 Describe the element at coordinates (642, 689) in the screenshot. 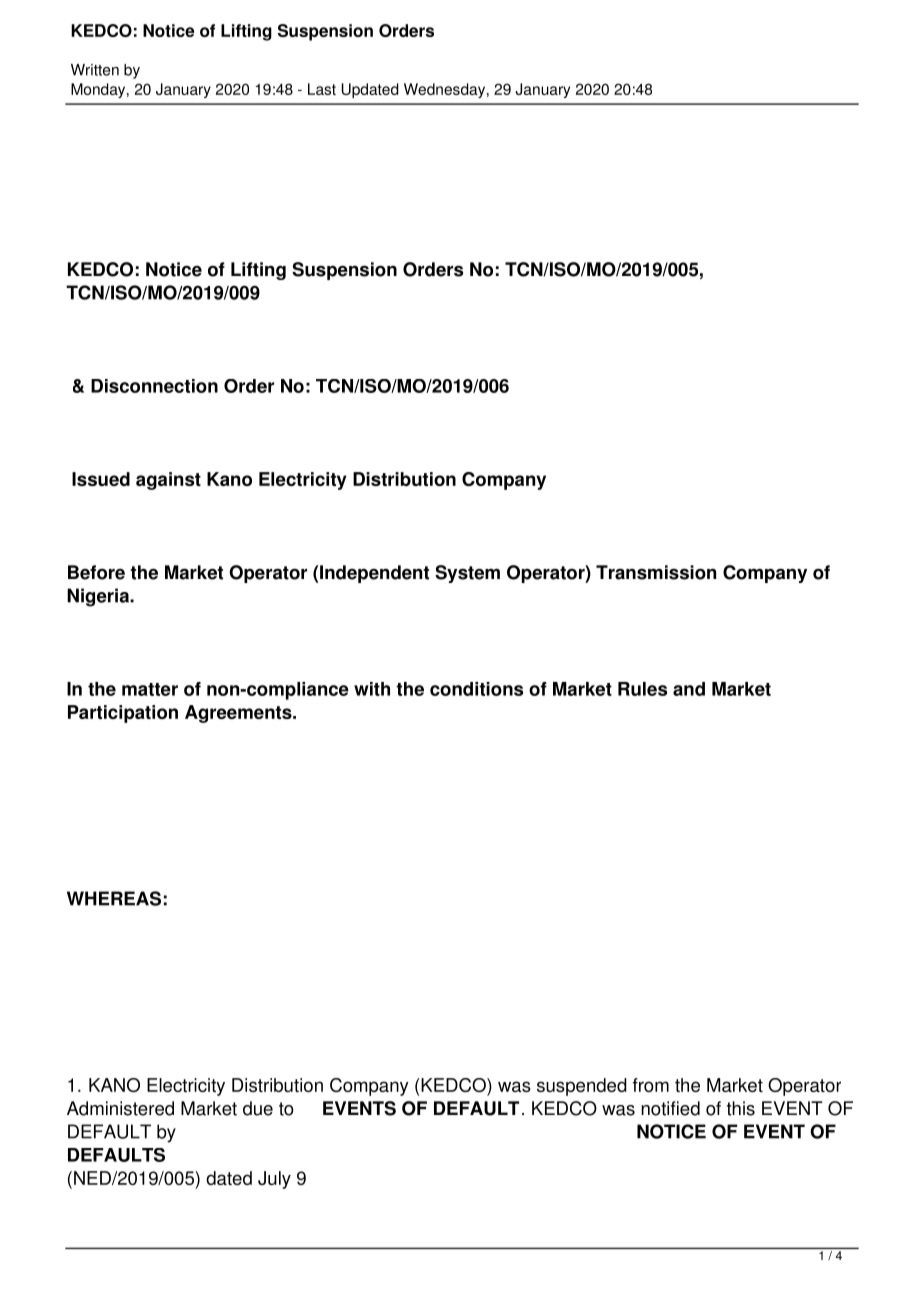

I see `Rules` at that location.
